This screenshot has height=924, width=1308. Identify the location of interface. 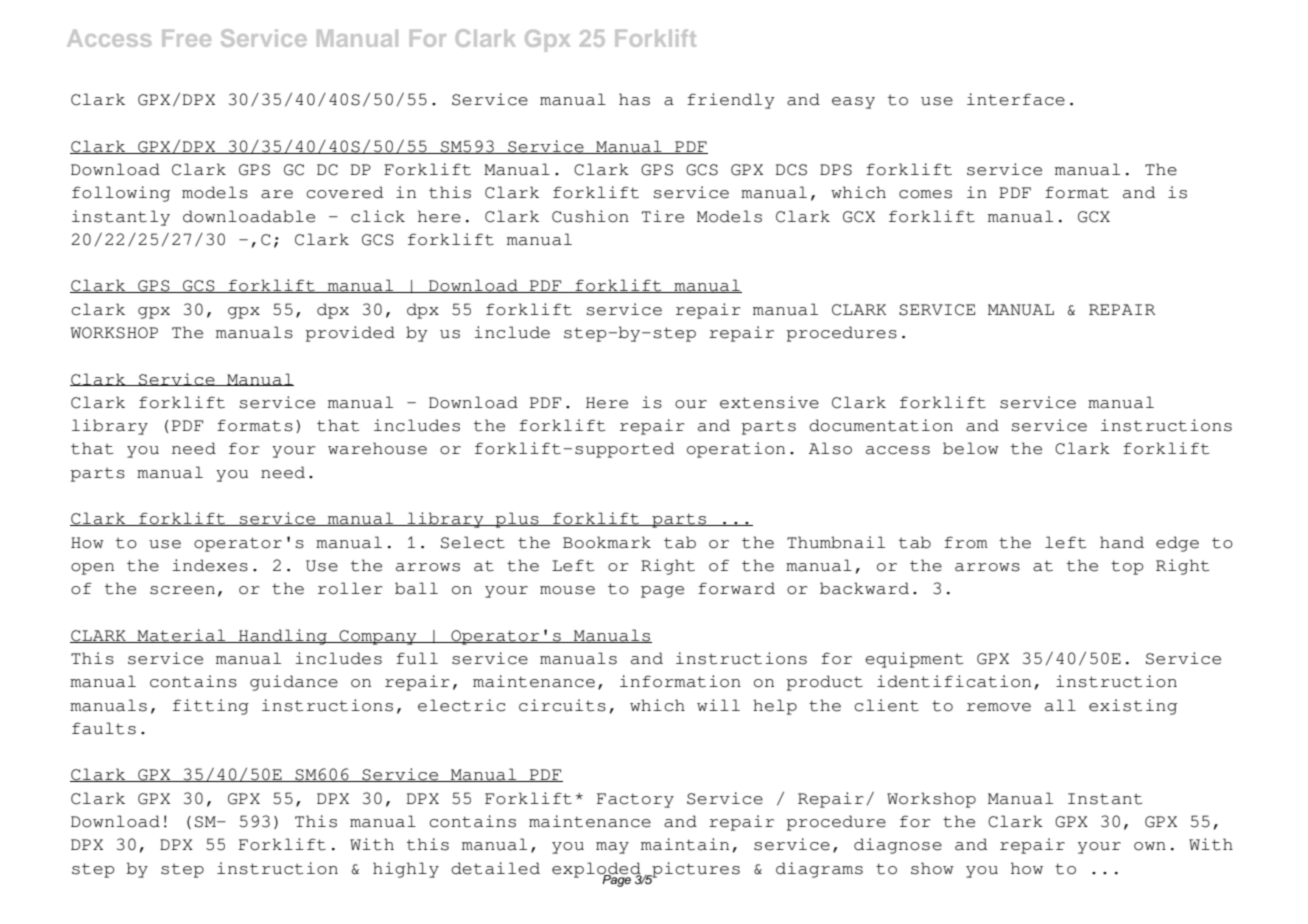
(1016, 99).
